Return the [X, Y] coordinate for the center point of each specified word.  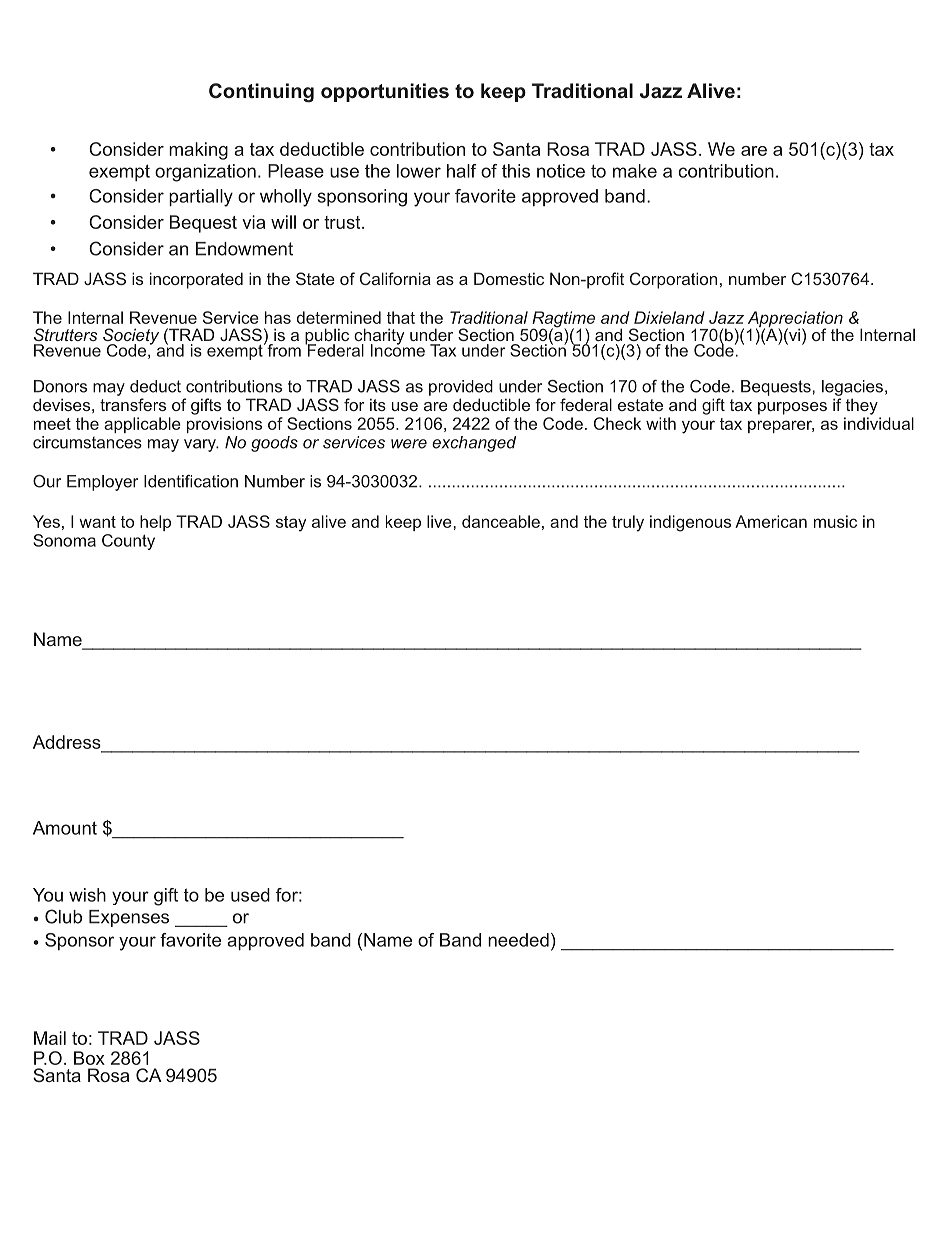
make [635, 171]
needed [518, 940]
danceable [501, 521]
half [462, 171]
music [835, 521]
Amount [65, 828]
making [198, 151]
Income [398, 349]
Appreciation [795, 320]
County [128, 542]
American [771, 521]
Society [131, 337]
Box [89, 1058]
